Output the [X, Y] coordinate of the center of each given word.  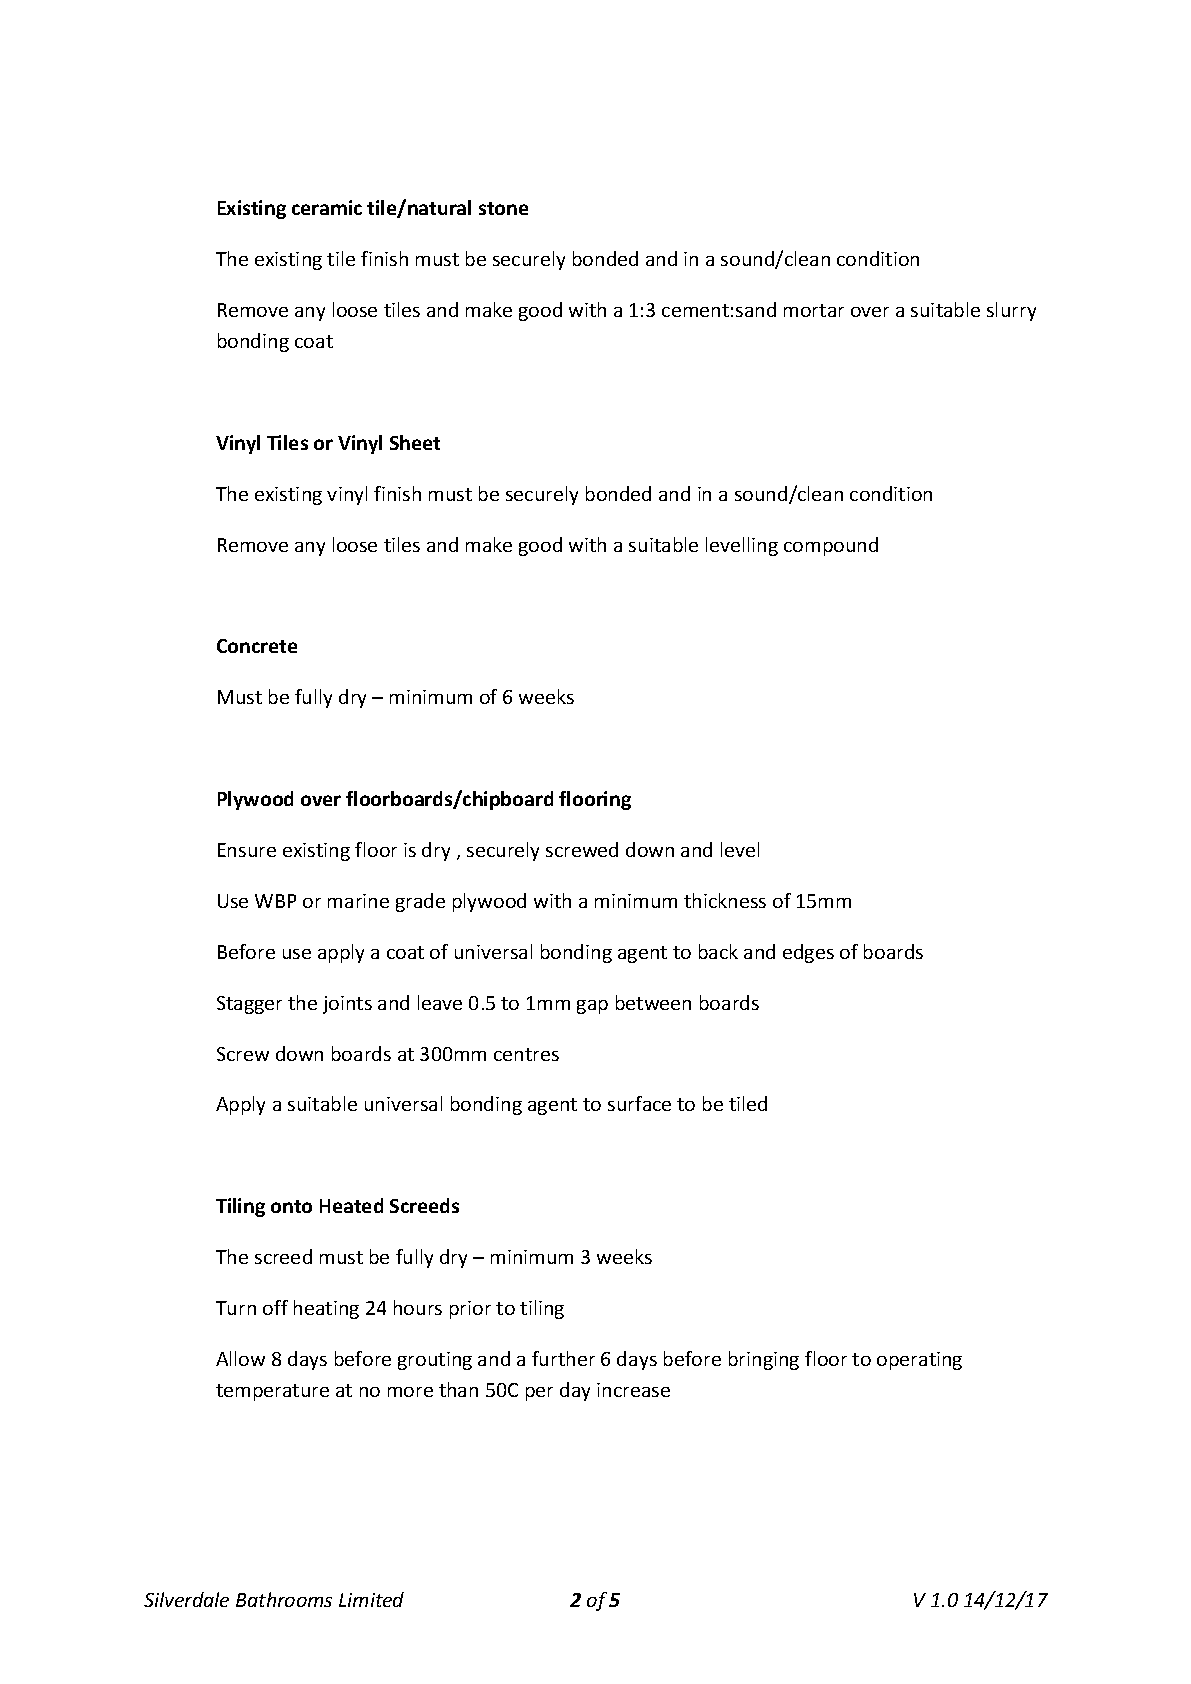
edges [808, 953]
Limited [371, 1599]
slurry [1011, 311]
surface [639, 1103]
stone [503, 208]
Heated [351, 1205]
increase [633, 1390]
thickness [725, 900]
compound [831, 546]
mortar [814, 310]
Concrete [257, 646]
